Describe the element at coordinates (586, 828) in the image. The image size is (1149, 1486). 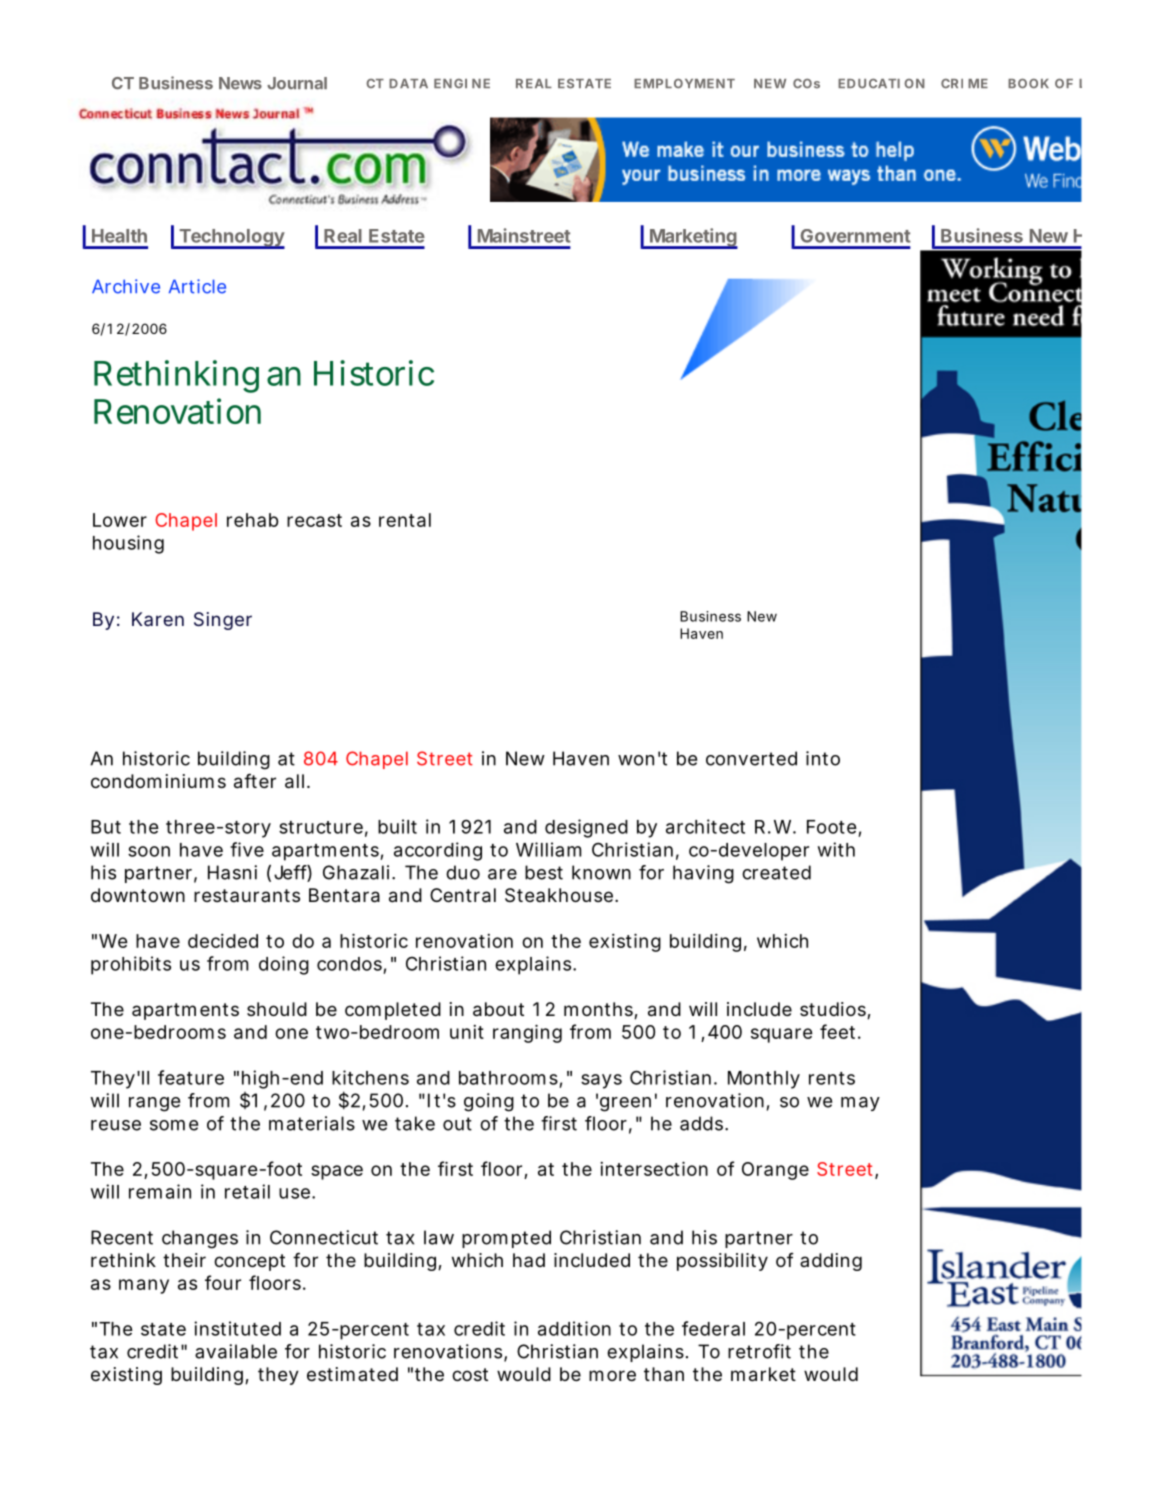
I see `designed` at that location.
